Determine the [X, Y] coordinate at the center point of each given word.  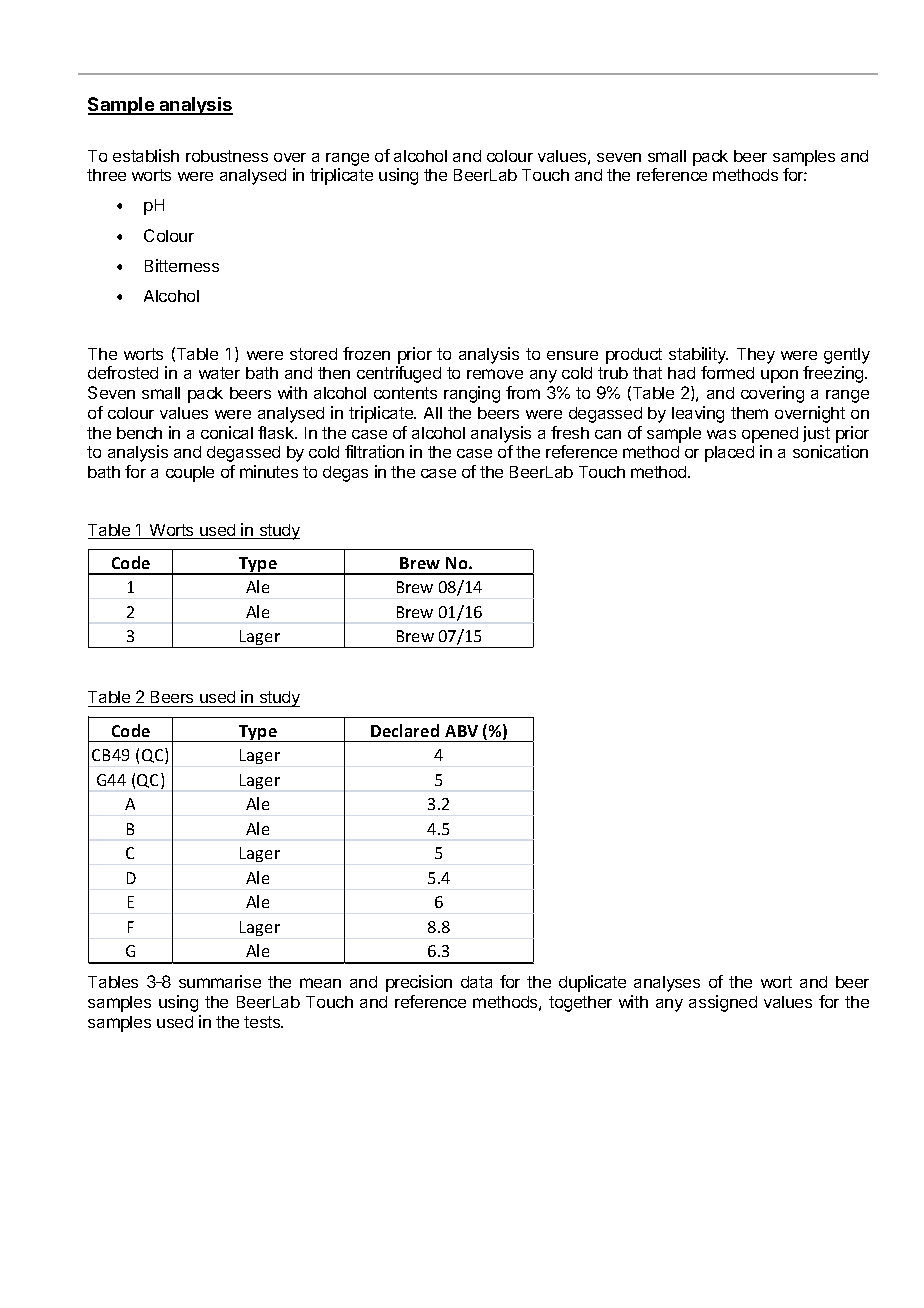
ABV [461, 731]
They [756, 356]
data [476, 982]
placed [729, 454]
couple [190, 474]
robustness [227, 156]
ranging [472, 394]
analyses [667, 984]
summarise [220, 981]
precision [419, 983]
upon [779, 376]
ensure [572, 355]
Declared [405, 730]
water [219, 373]
